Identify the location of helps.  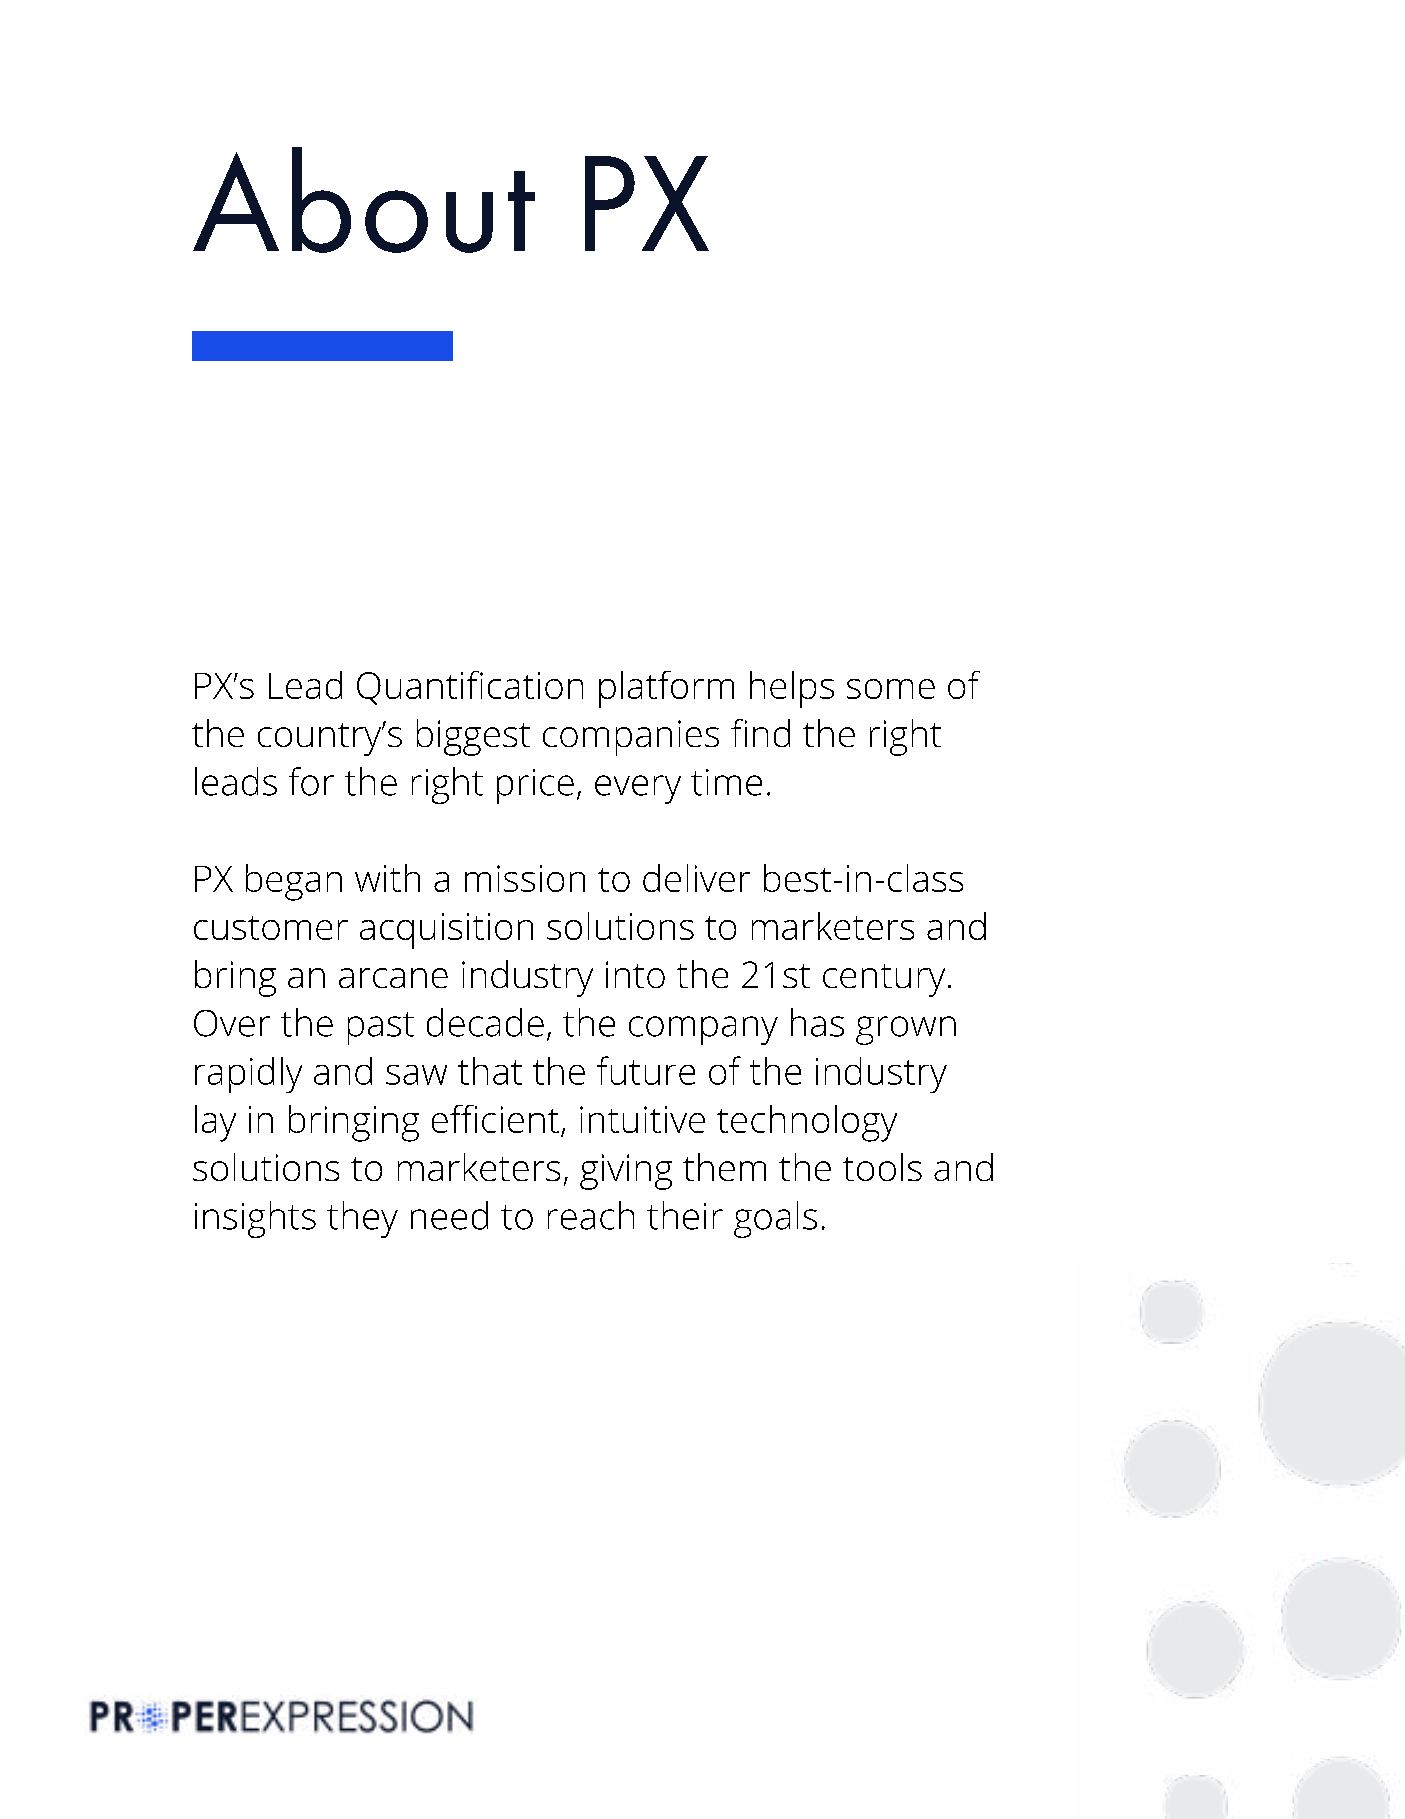
(792, 689).
